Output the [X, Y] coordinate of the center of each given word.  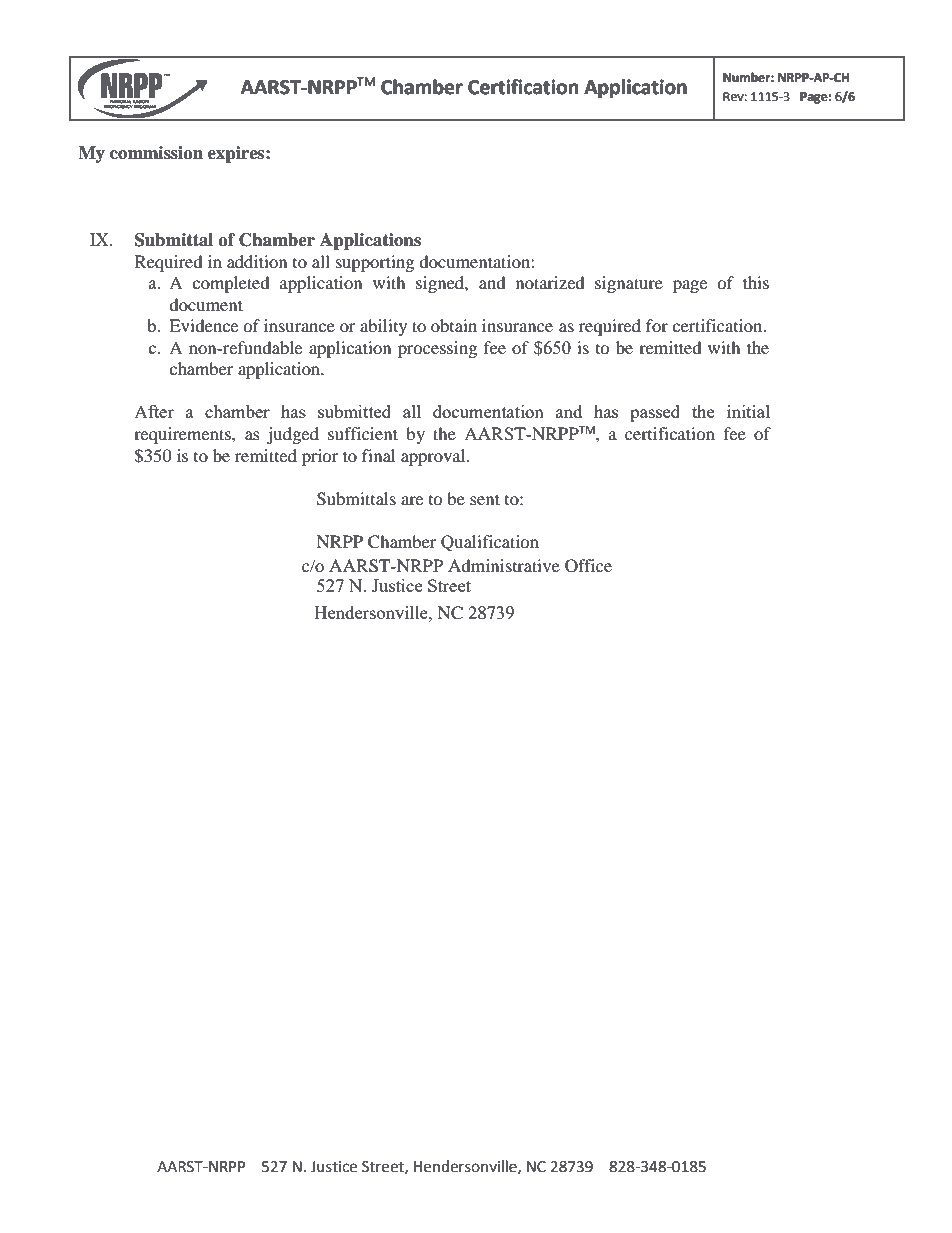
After [154, 411]
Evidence [203, 325]
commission [156, 153]
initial [748, 411]
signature [629, 284]
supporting [375, 263]
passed [655, 413]
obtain [454, 325]
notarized [550, 282]
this [756, 282]
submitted [354, 411]
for [657, 325]
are [412, 500]
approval [434, 457]
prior [320, 457]
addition [257, 261]
